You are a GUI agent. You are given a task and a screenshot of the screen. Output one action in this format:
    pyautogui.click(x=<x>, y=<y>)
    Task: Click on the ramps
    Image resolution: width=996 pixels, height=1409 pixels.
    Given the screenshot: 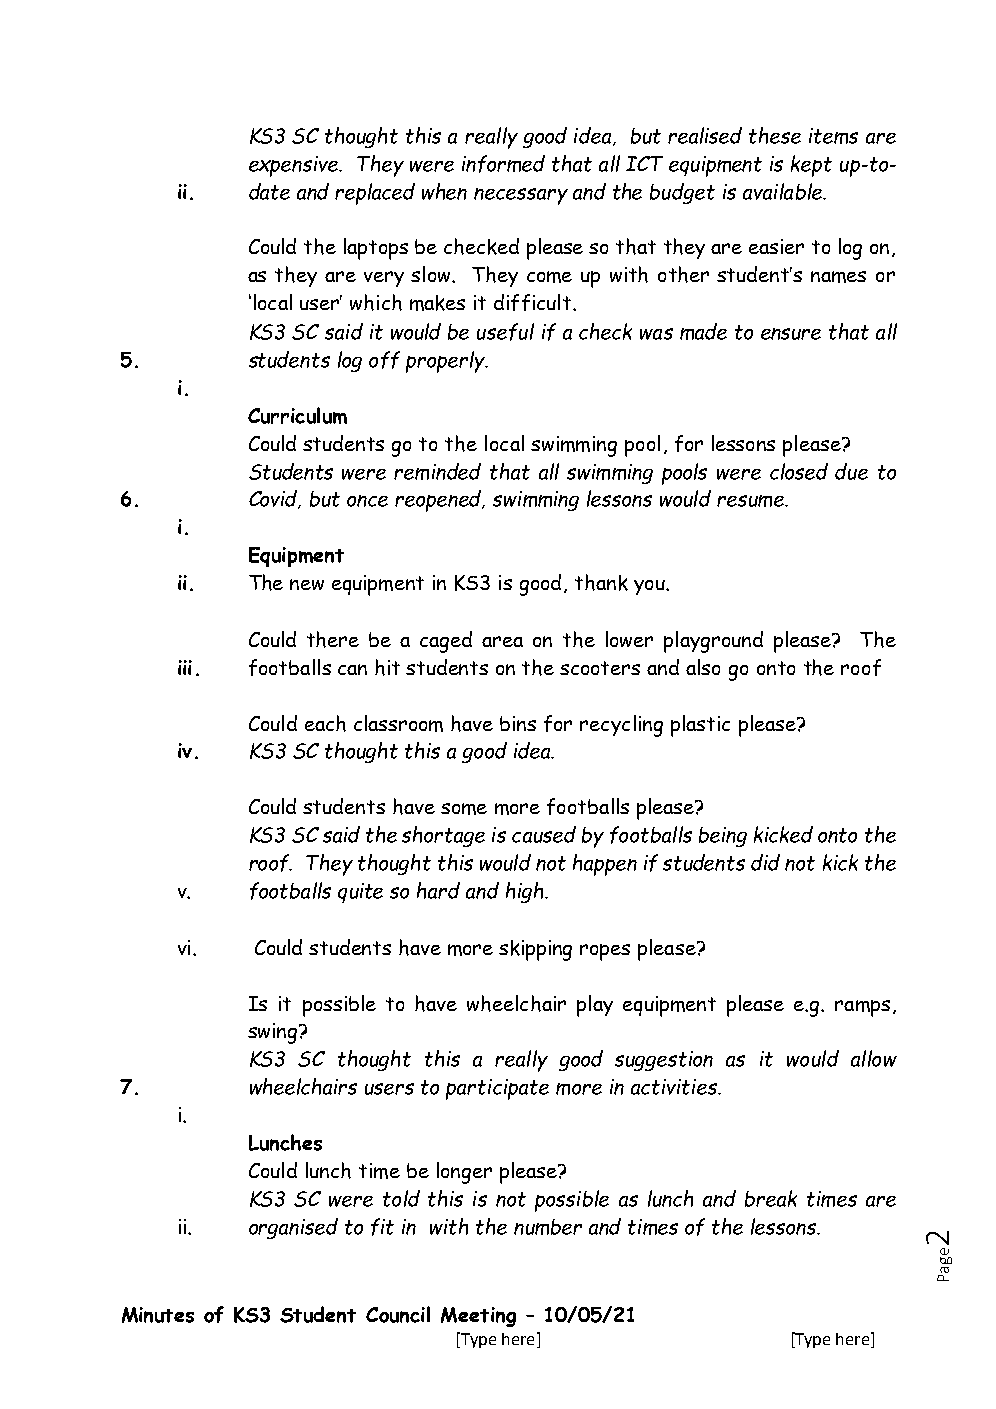 What is the action you would take?
    pyautogui.click(x=862, y=1008)
